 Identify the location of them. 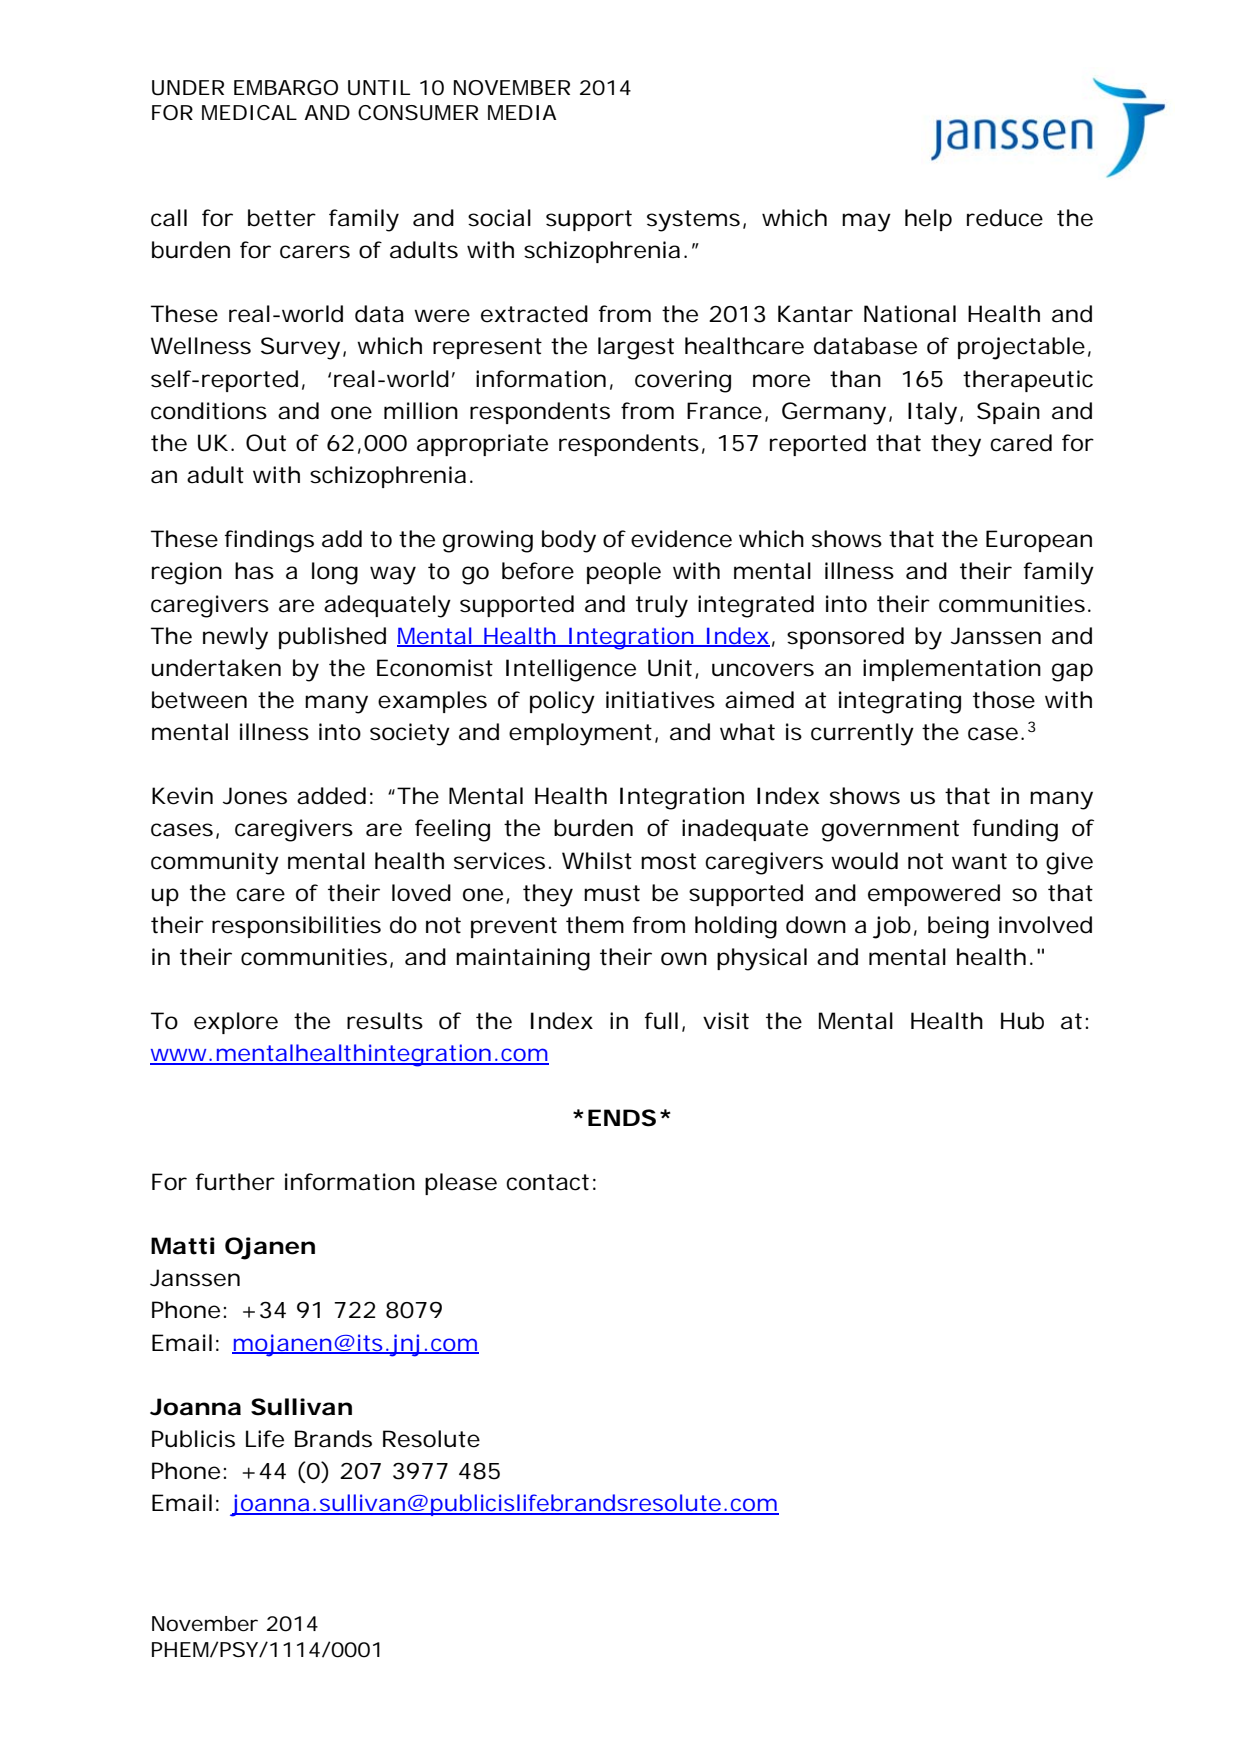
(595, 925).
